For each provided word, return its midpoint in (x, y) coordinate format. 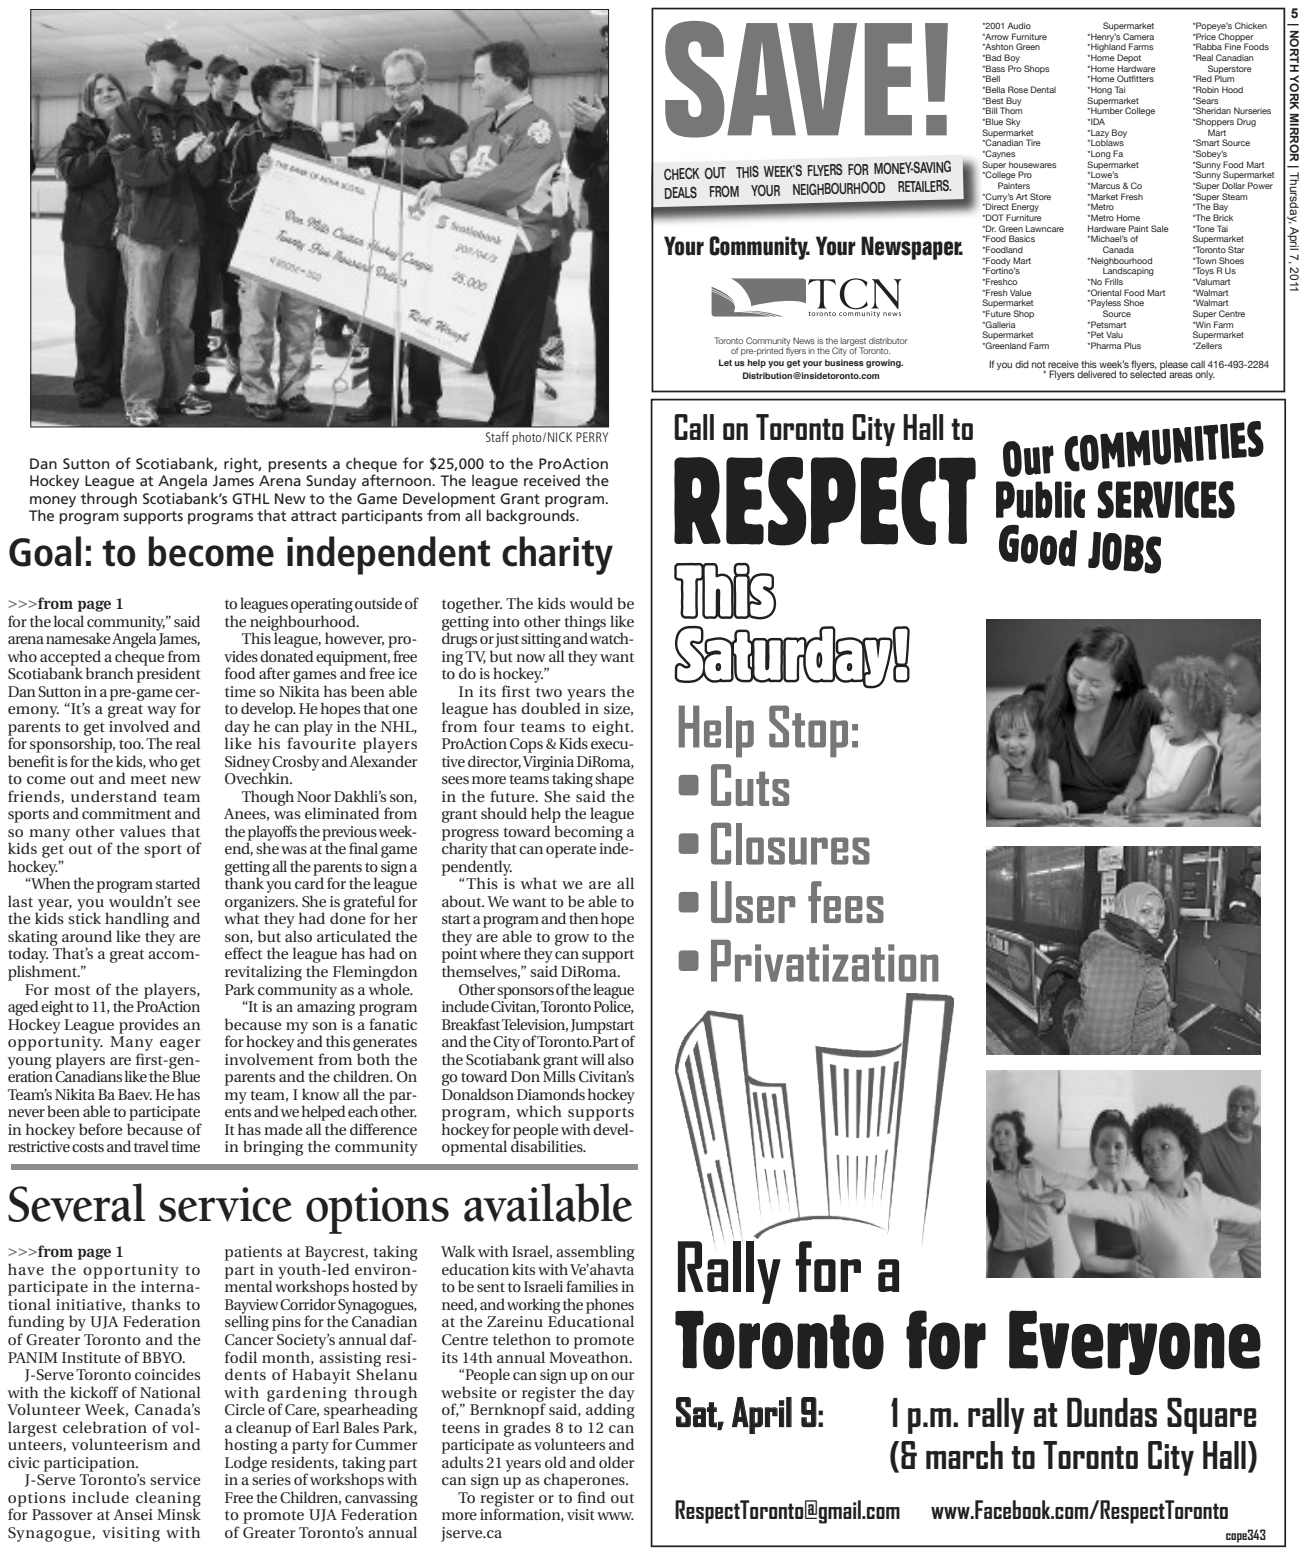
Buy (1013, 102)
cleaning (168, 1500)
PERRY (592, 437)
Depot (1129, 58)
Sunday (331, 482)
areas (1181, 375)
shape (614, 780)
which (539, 1111)
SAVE (788, 79)
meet (148, 779)
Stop (808, 731)
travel (151, 1146)
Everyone (1135, 1342)
